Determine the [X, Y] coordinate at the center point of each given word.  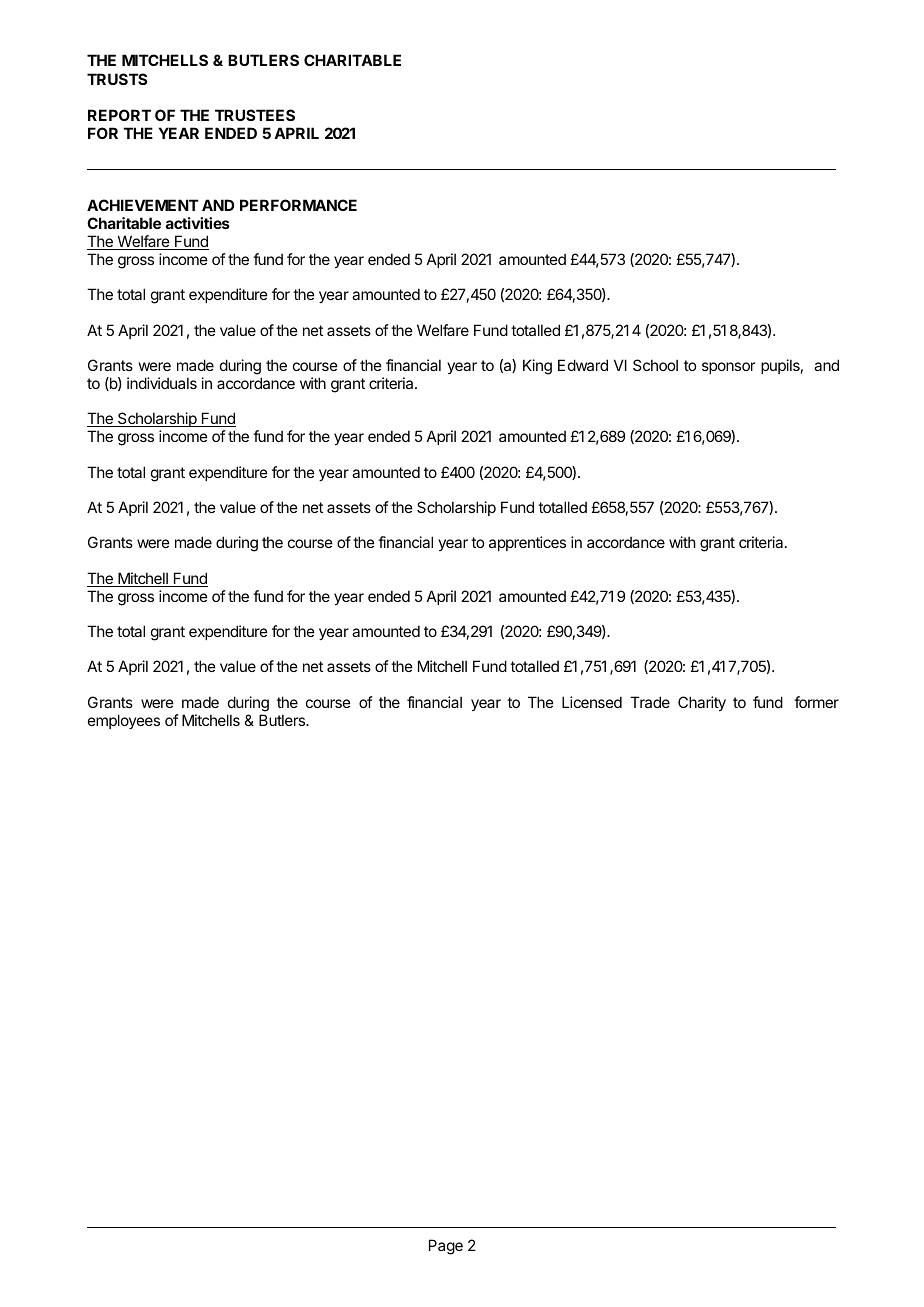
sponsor [728, 368]
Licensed [592, 702]
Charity [702, 703]
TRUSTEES [255, 115]
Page [446, 1247]
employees [124, 721]
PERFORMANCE [298, 205]
